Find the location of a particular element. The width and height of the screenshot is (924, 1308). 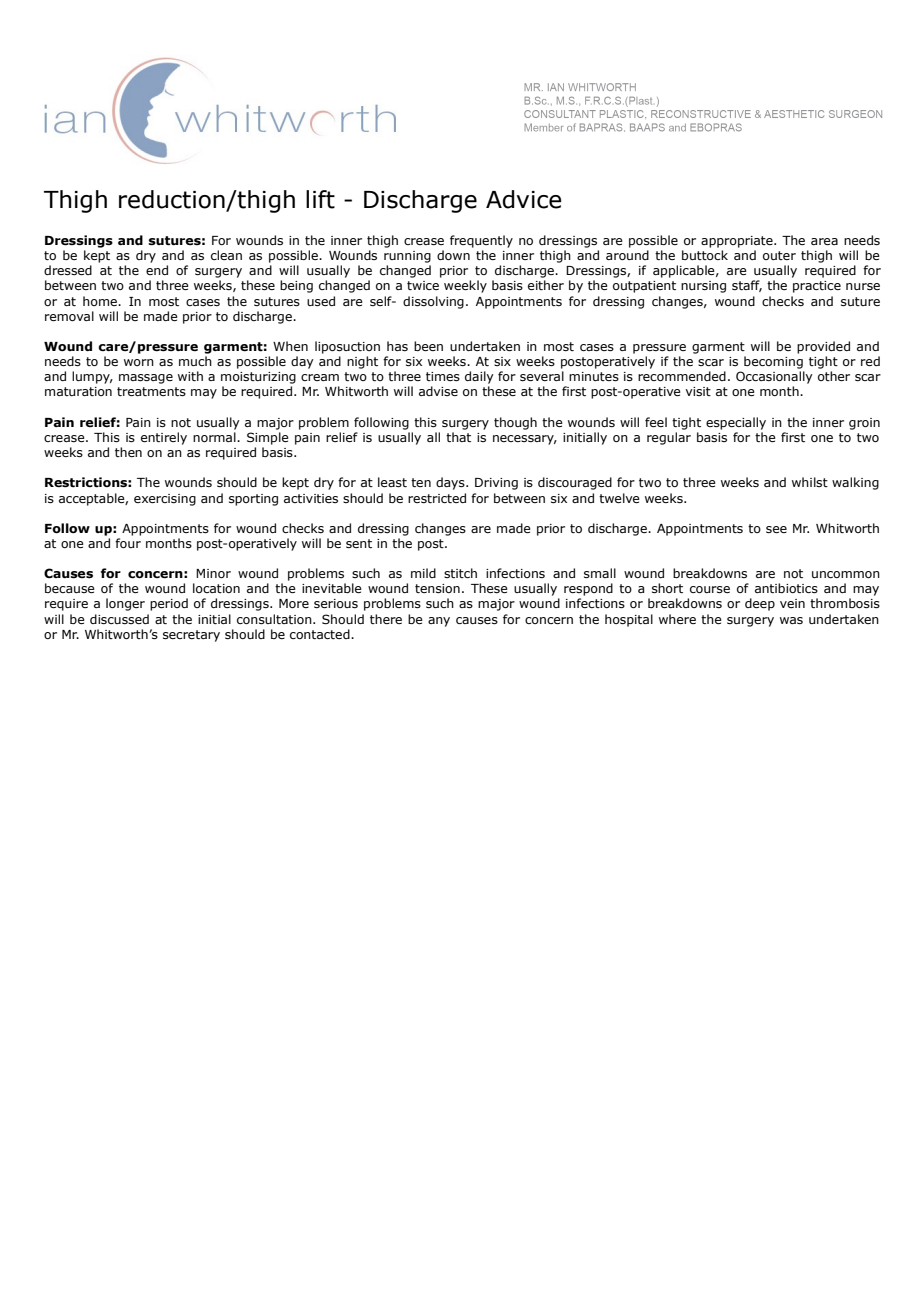

especially is located at coordinates (736, 423).
